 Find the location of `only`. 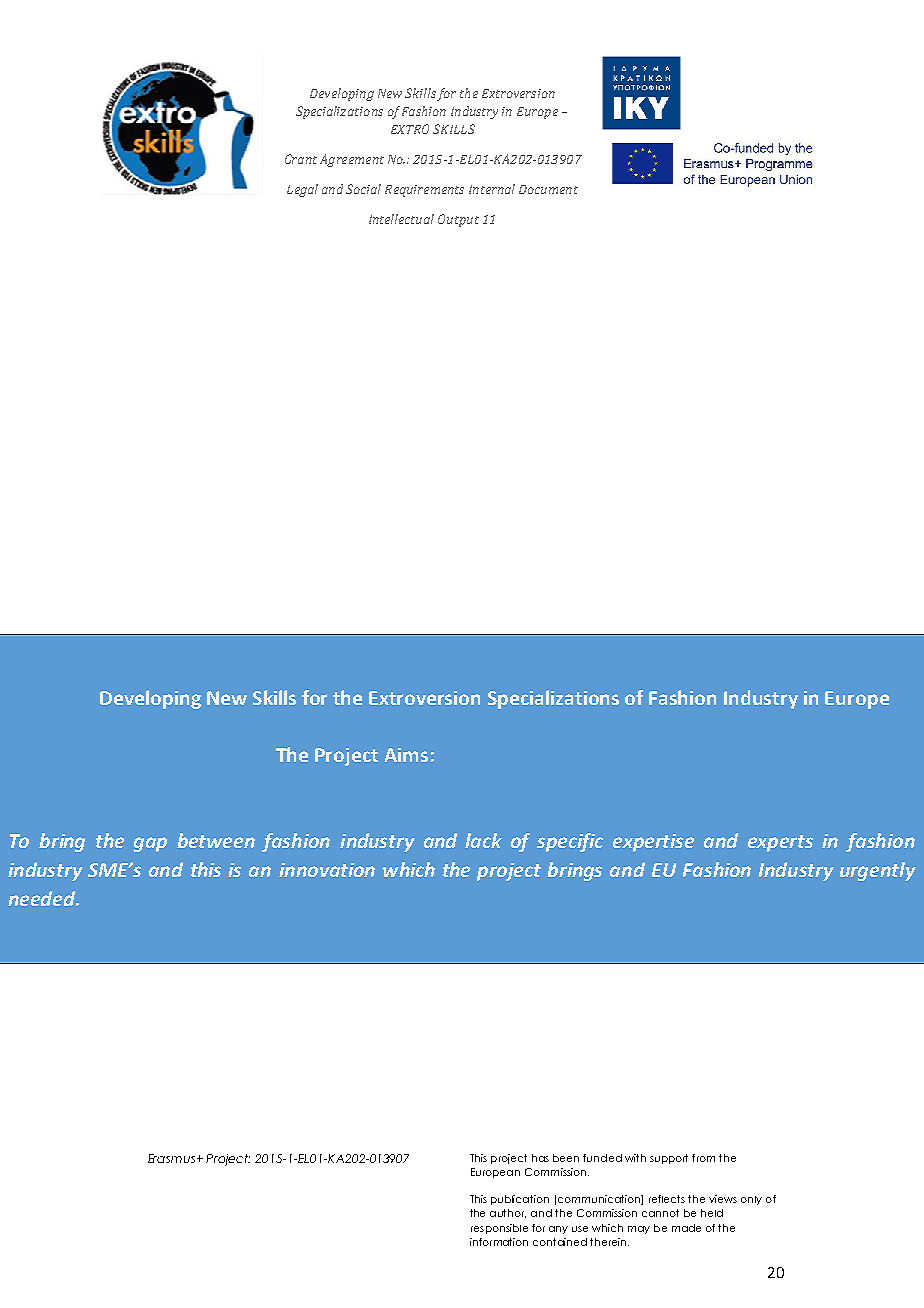

only is located at coordinates (751, 1200).
